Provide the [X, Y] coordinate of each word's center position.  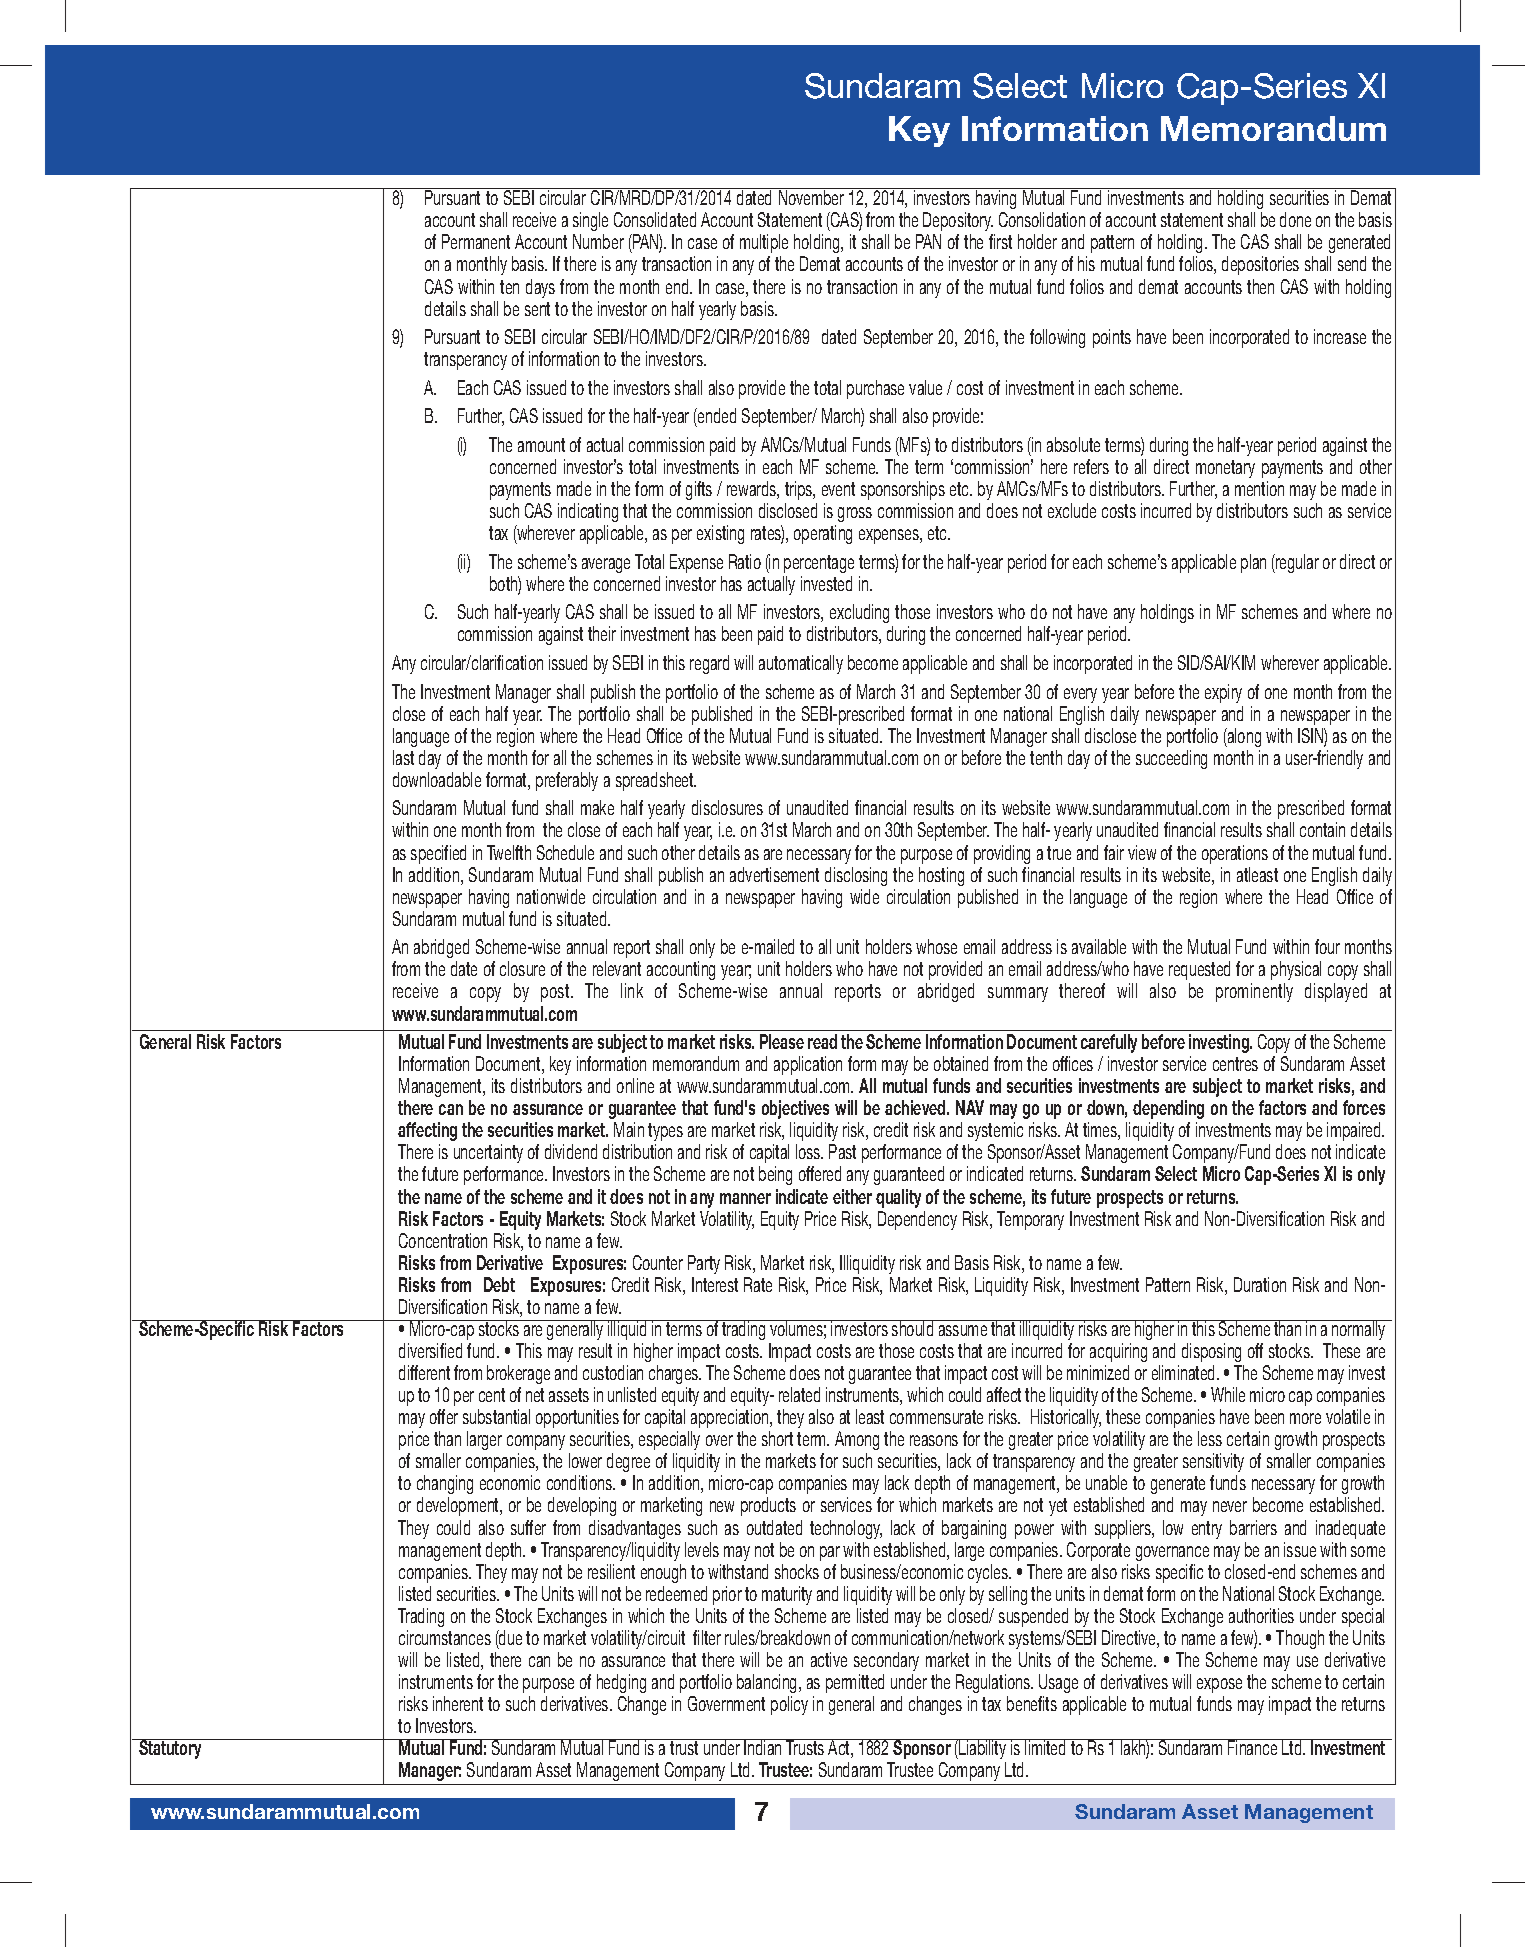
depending [1168, 1109]
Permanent [476, 241]
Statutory [170, 1749]
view [1142, 852]
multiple [764, 243]
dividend [571, 1151]
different [424, 1372]
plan [1253, 563]
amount [541, 445]
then [1260, 286]
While [1228, 1394]
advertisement [774, 874]
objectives [795, 1109]
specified [438, 854]
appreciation [731, 1418]
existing [720, 534]
